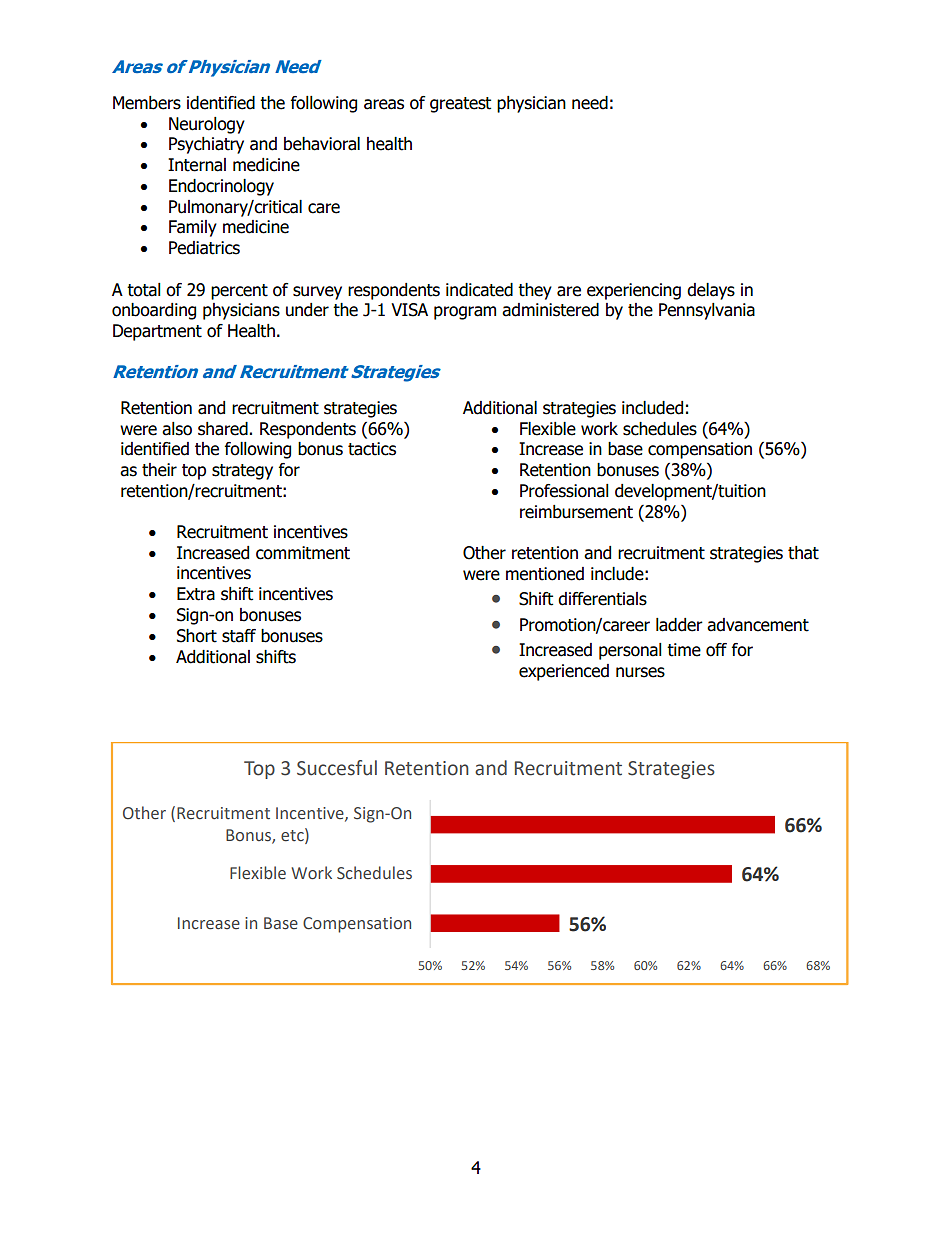  I want to click on Succesful, so click(337, 768).
